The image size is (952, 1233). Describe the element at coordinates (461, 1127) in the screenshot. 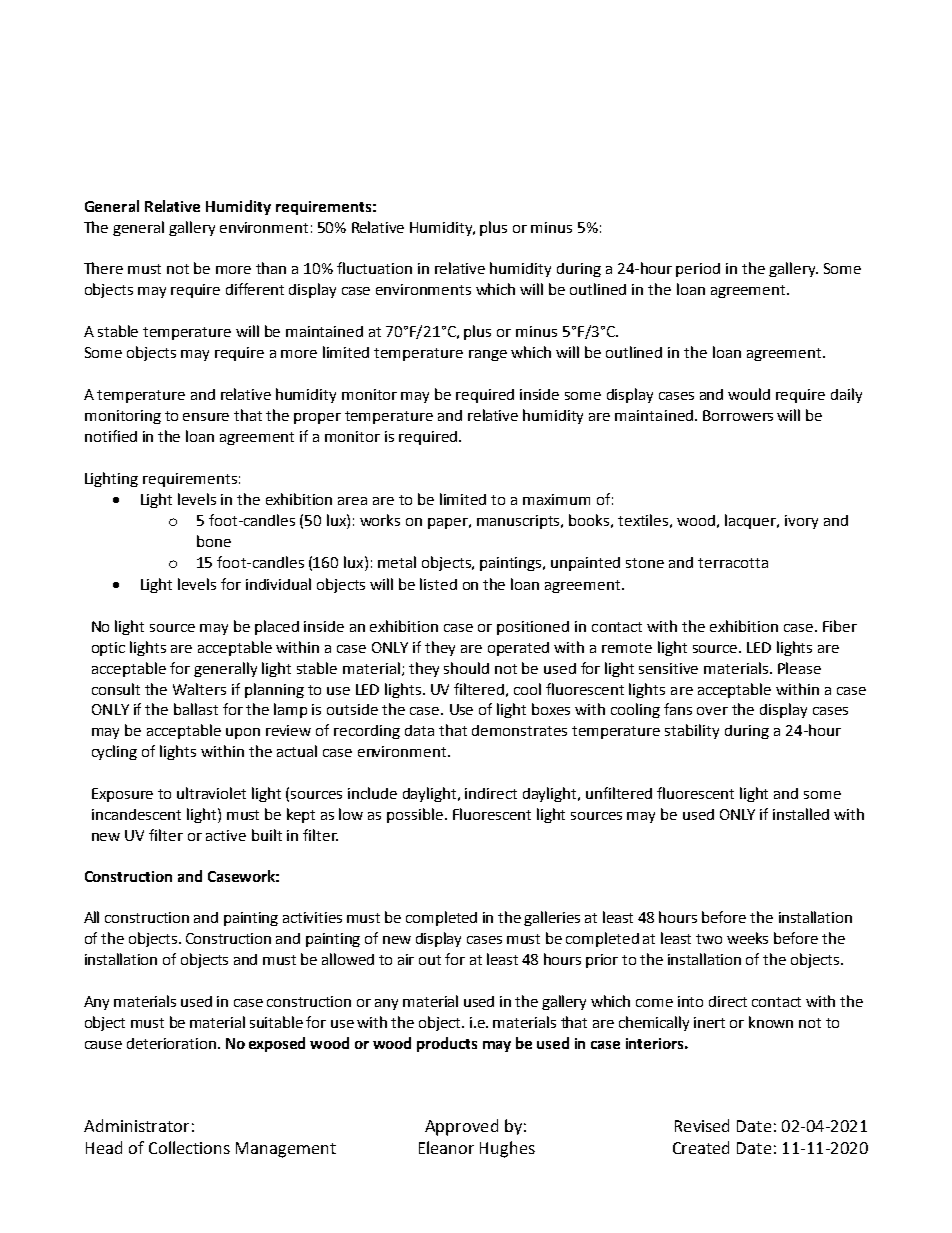

I see `Approved` at that location.
